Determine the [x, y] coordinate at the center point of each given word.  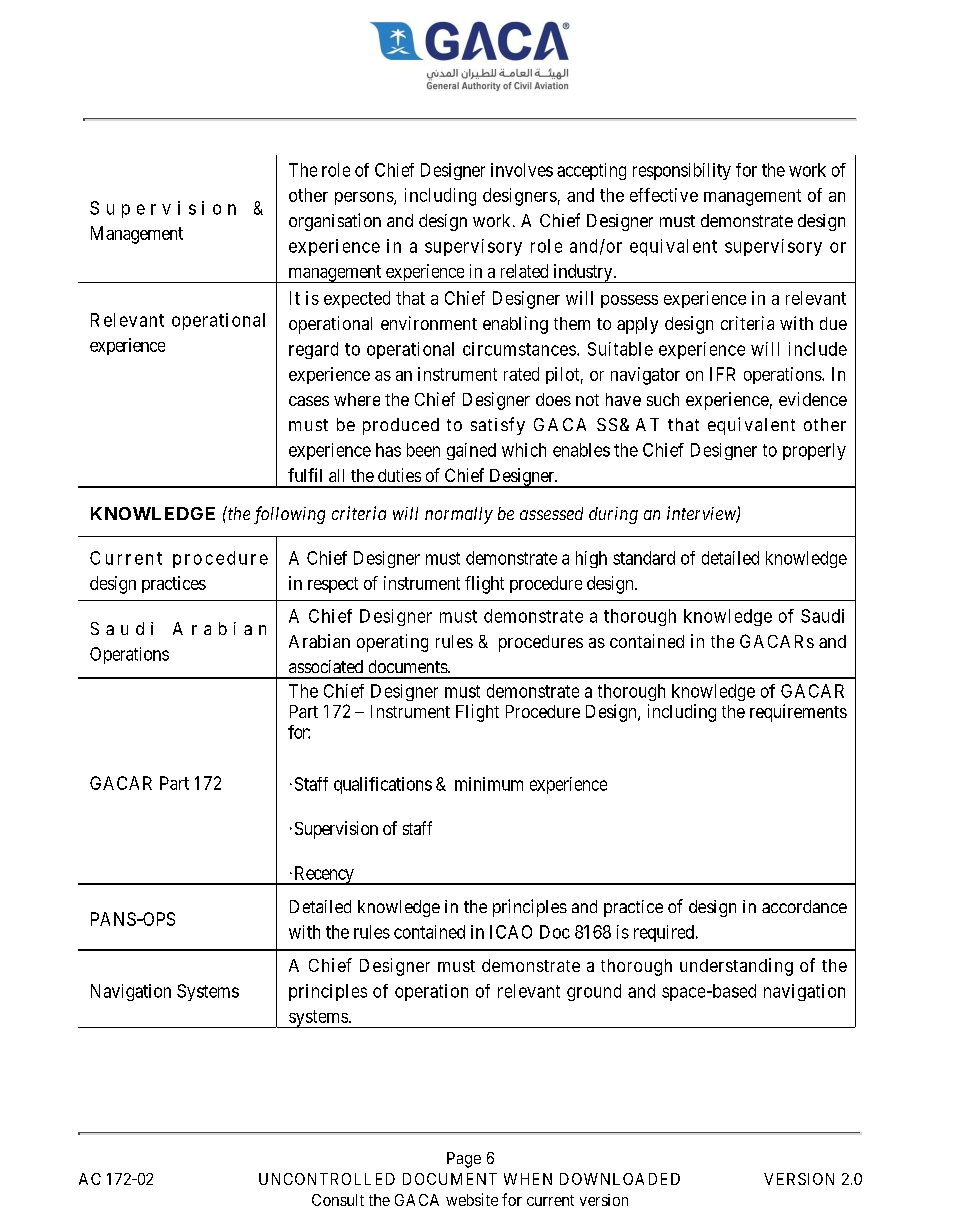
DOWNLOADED [620, 1179]
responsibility [682, 171]
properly [814, 451]
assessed [551, 513]
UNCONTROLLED [327, 1179]
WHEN [528, 1179]
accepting [591, 171]
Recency [324, 875]
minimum [489, 784]
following [289, 515]
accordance [804, 906]
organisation [335, 222]
